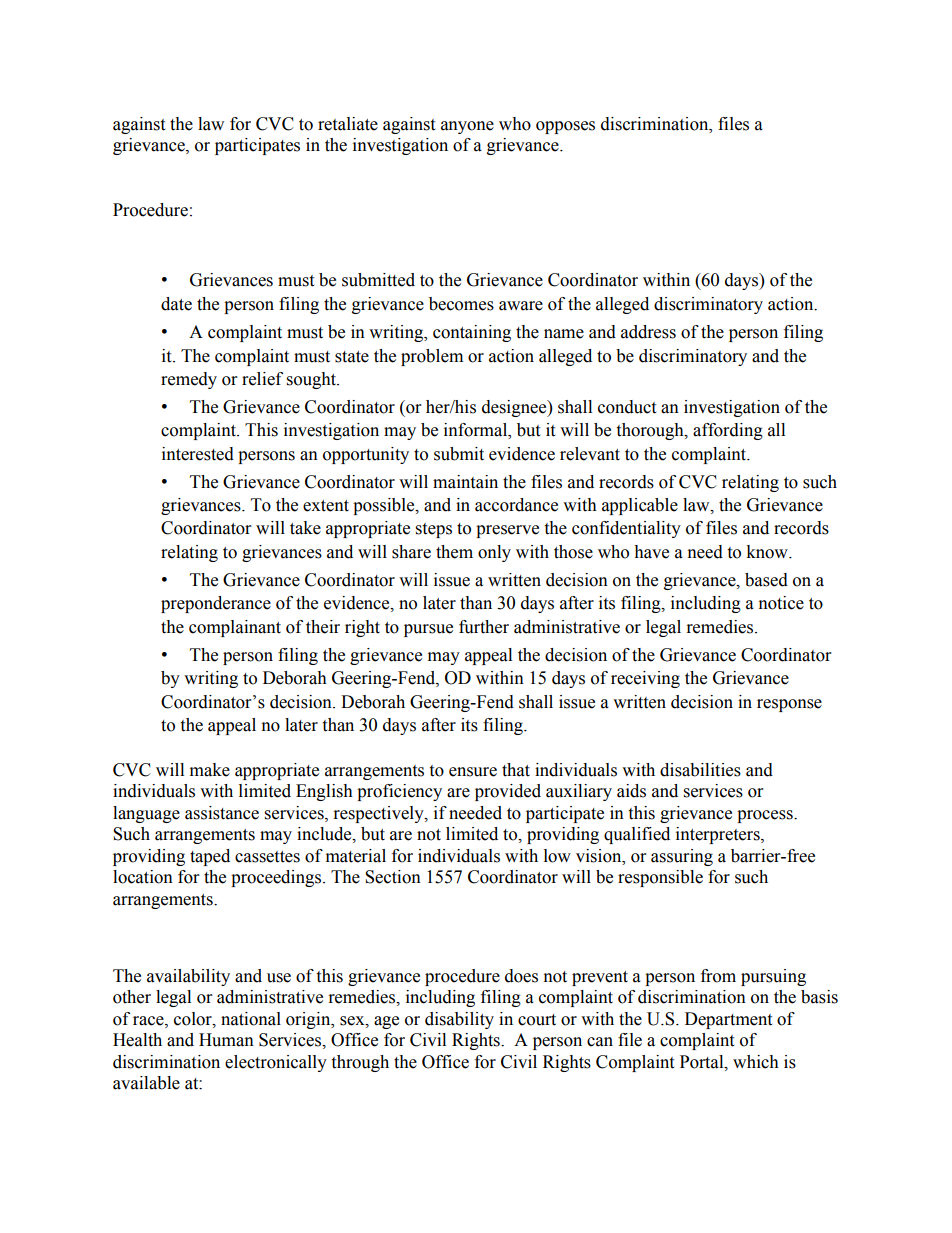 The width and height of the page is (952, 1233). Describe the element at coordinates (756, 1062) in the page. I see `which` at that location.
